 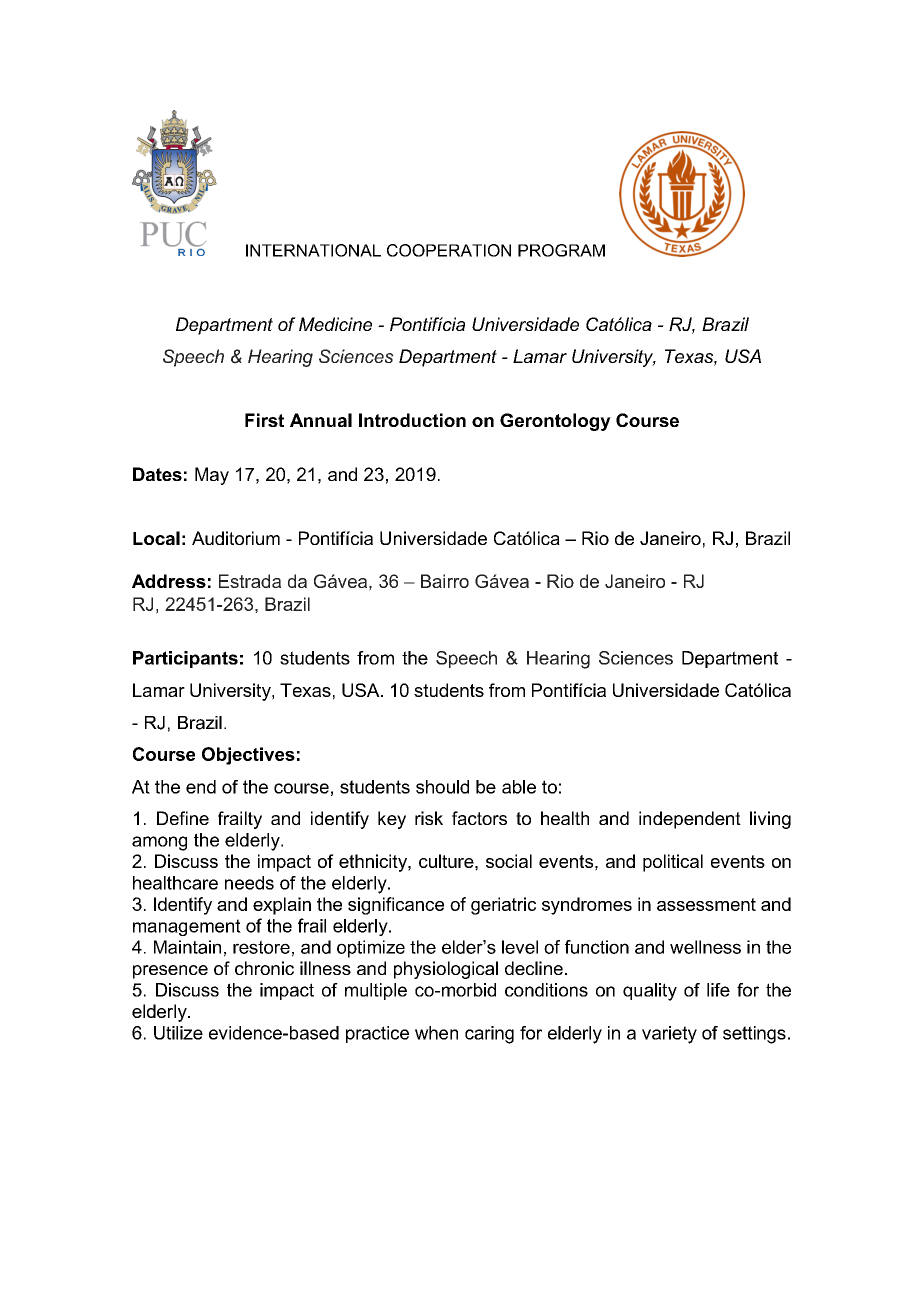 I want to click on COOPERATION, so click(x=449, y=250).
